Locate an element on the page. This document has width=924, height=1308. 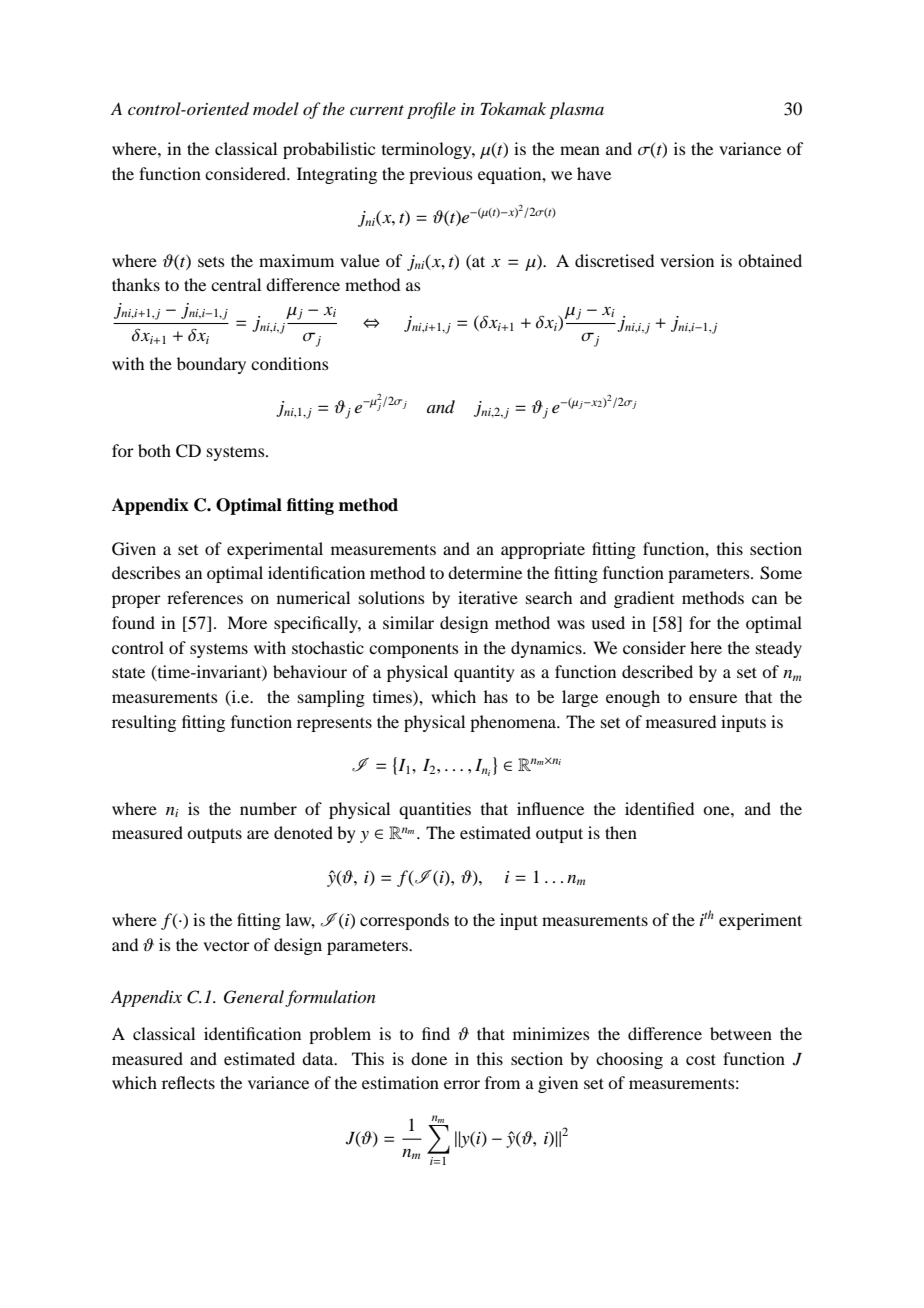
quantity is located at coordinates (484, 673).
